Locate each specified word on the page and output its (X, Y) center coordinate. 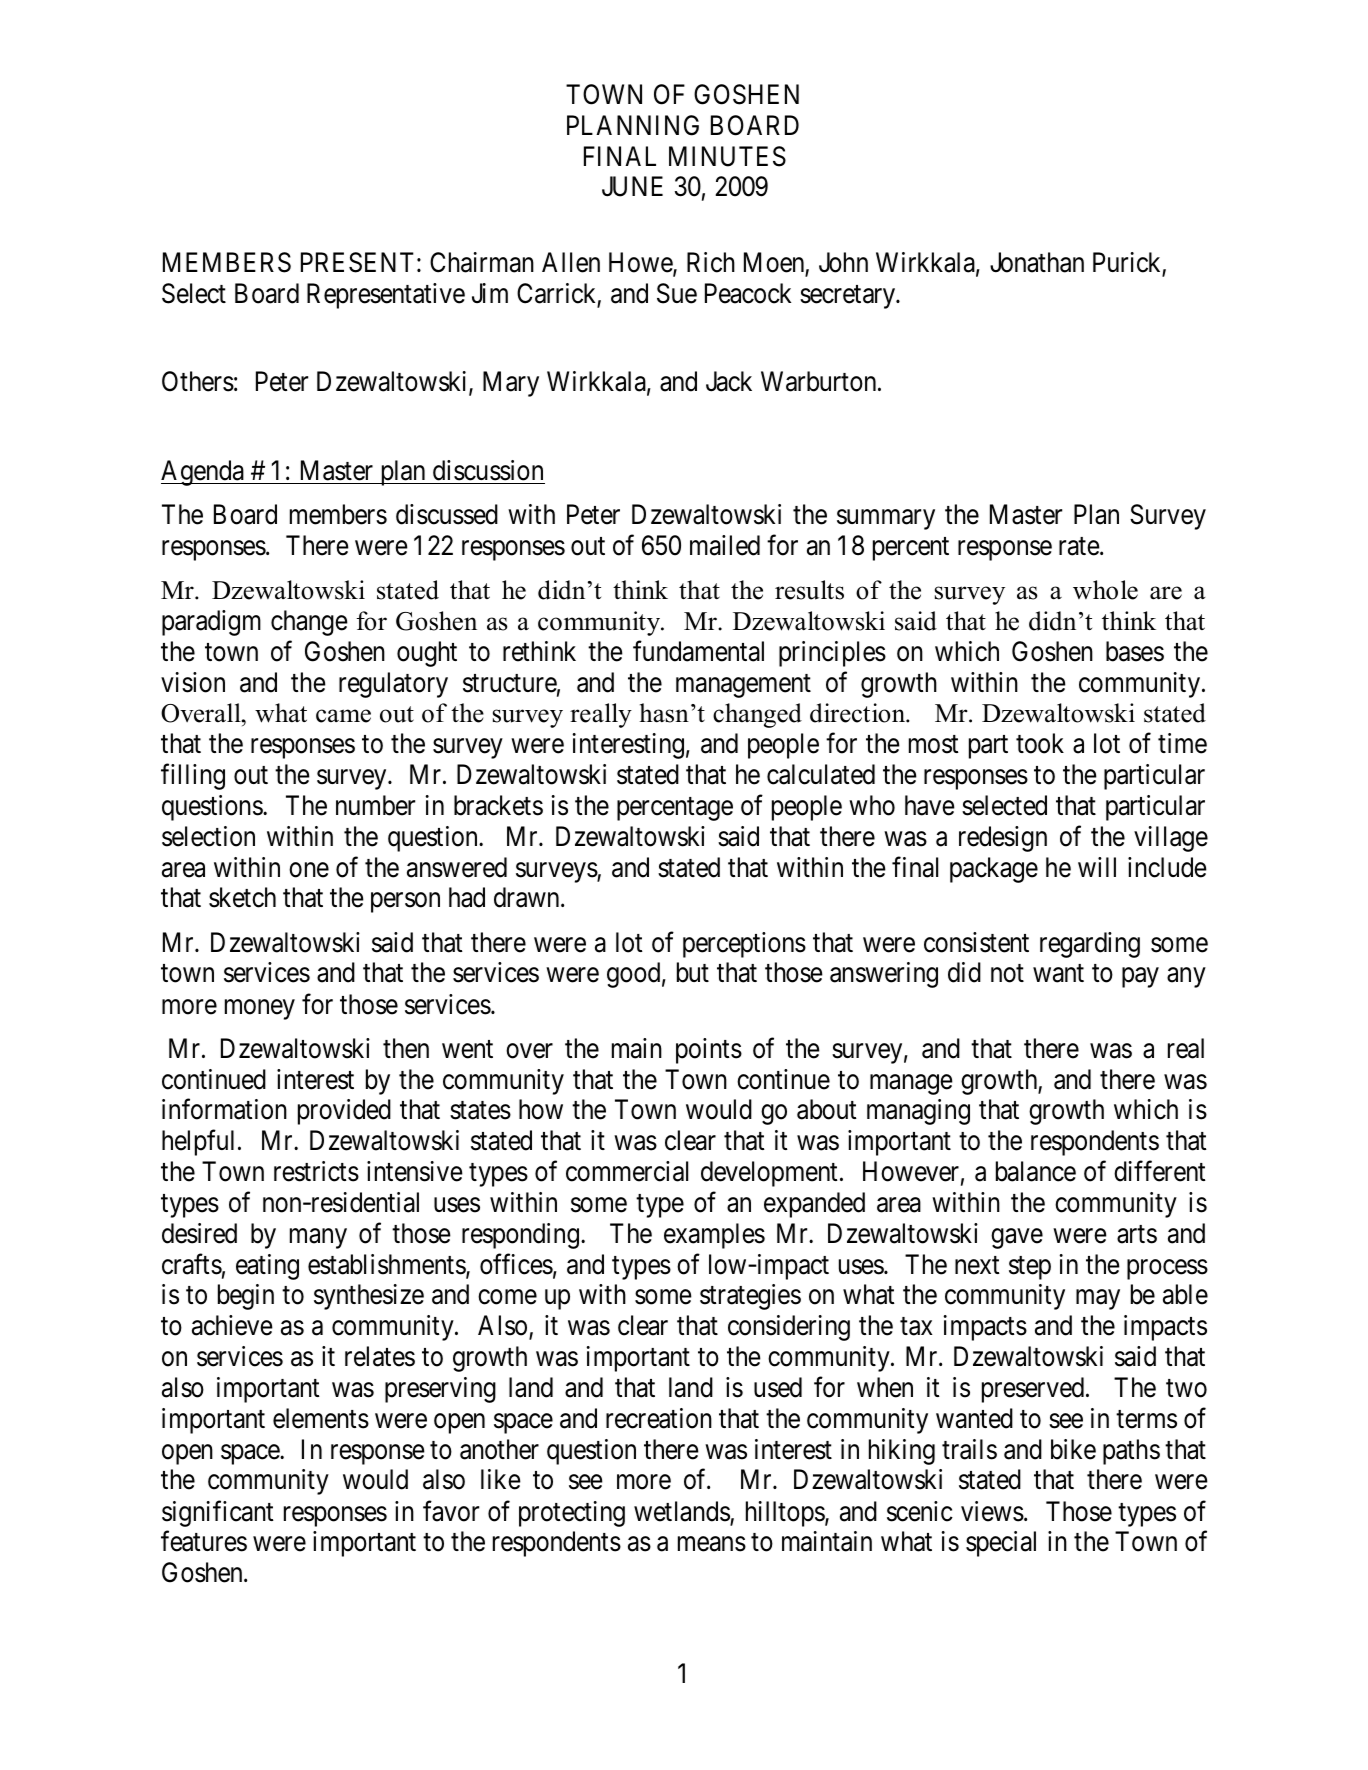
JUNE (632, 187)
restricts (316, 1171)
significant (218, 1513)
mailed (725, 545)
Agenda (203, 473)
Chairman (482, 262)
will (1097, 867)
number (375, 805)
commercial (627, 1171)
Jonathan (1037, 262)
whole (1105, 590)
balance (1036, 1171)
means (712, 1544)
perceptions (744, 945)
